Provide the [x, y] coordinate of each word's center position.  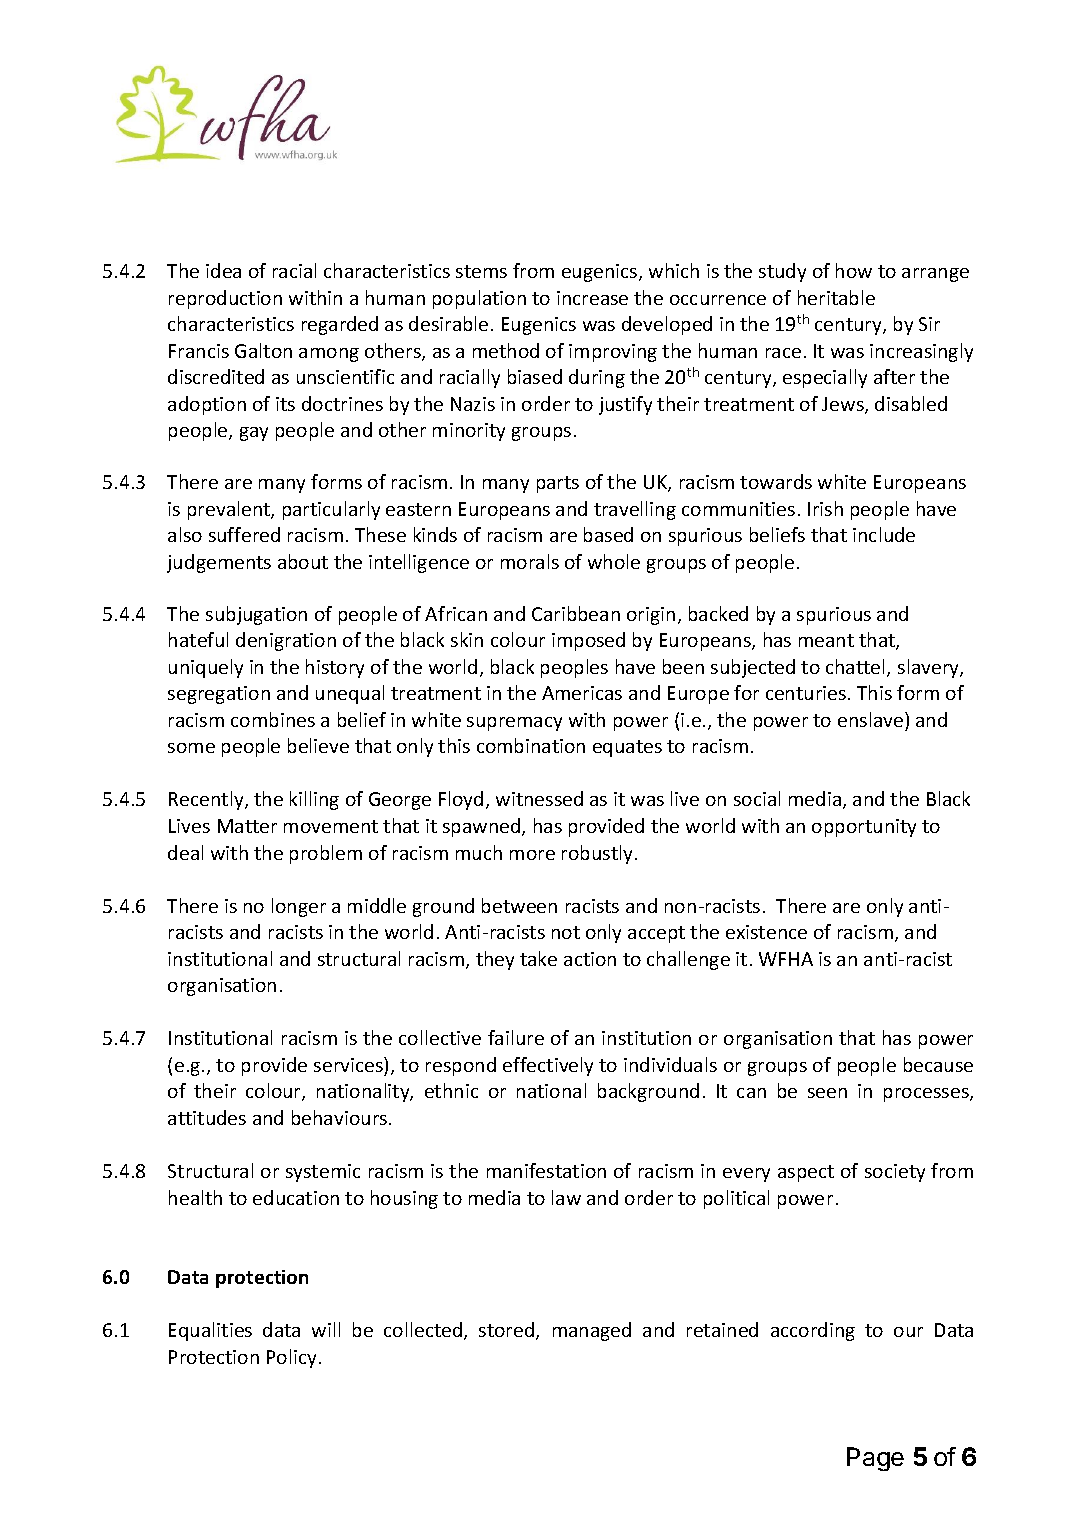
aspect [806, 1173]
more [532, 855]
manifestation [546, 1170]
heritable [836, 297]
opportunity [864, 828]
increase [592, 298]
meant [826, 640]
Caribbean [576, 613]
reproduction [225, 299]
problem [326, 854]
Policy [291, 1358]
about [303, 561]
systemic [323, 1173]
